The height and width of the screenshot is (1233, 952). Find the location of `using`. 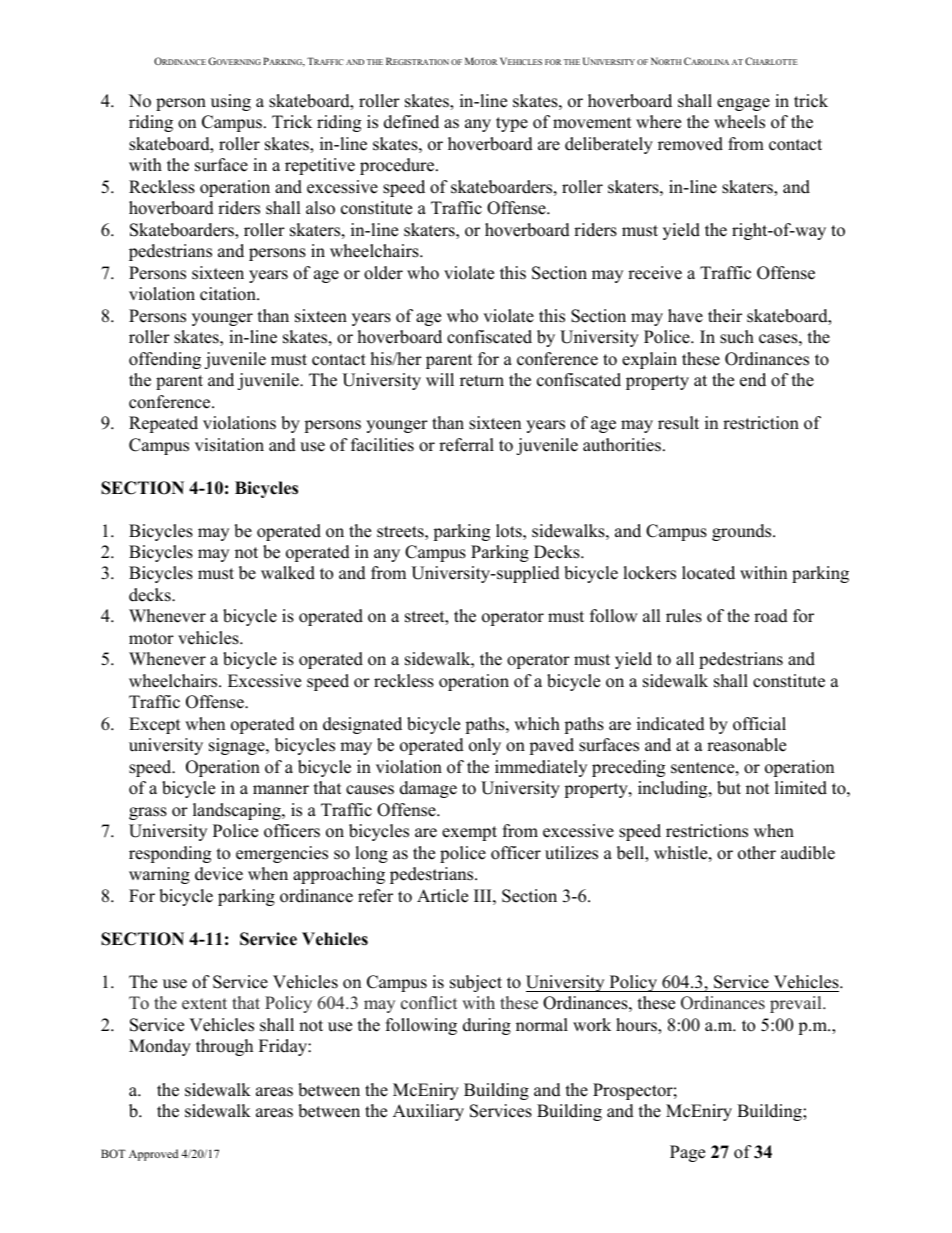

using is located at coordinates (231, 102).
